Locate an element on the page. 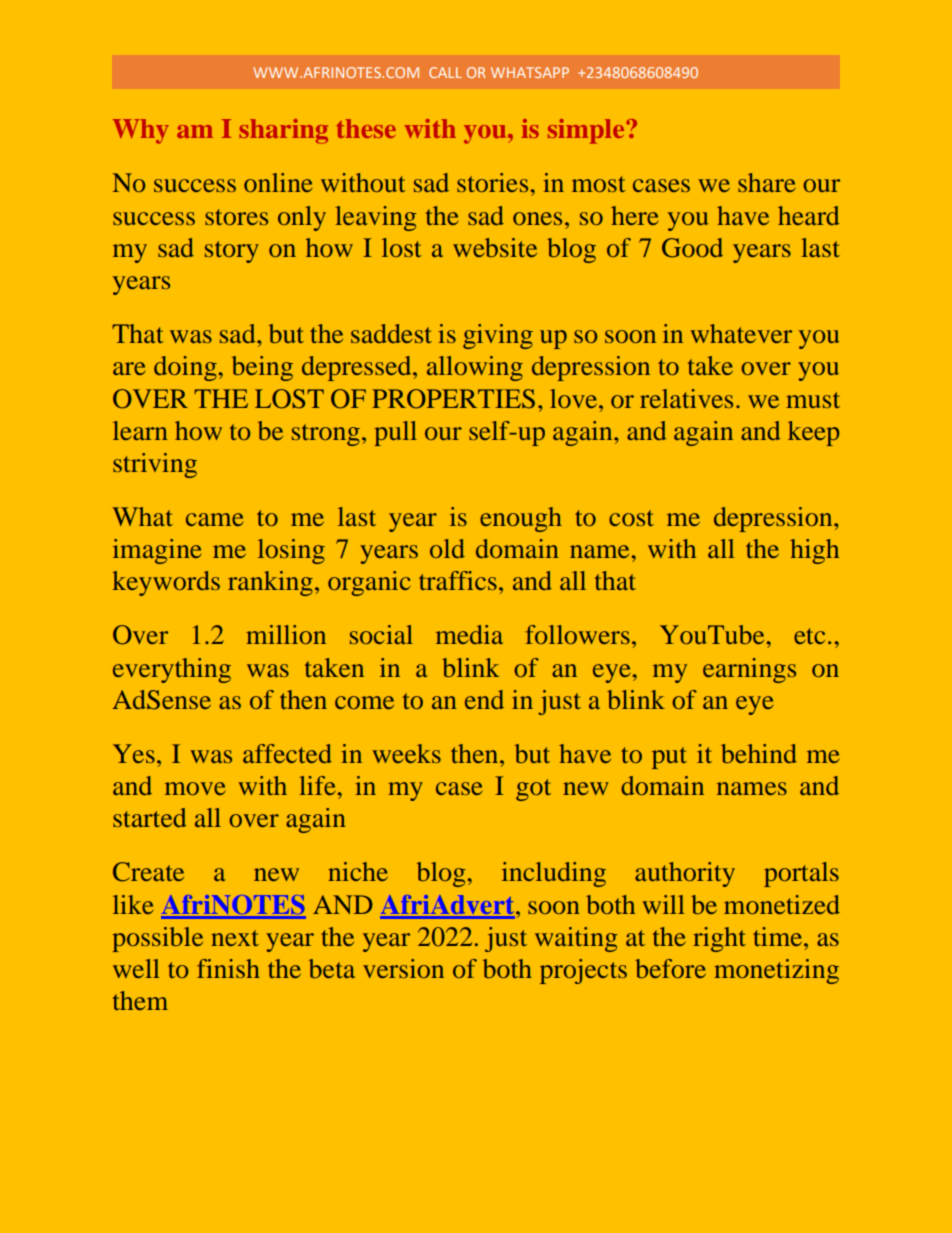  behind is located at coordinates (759, 753).
